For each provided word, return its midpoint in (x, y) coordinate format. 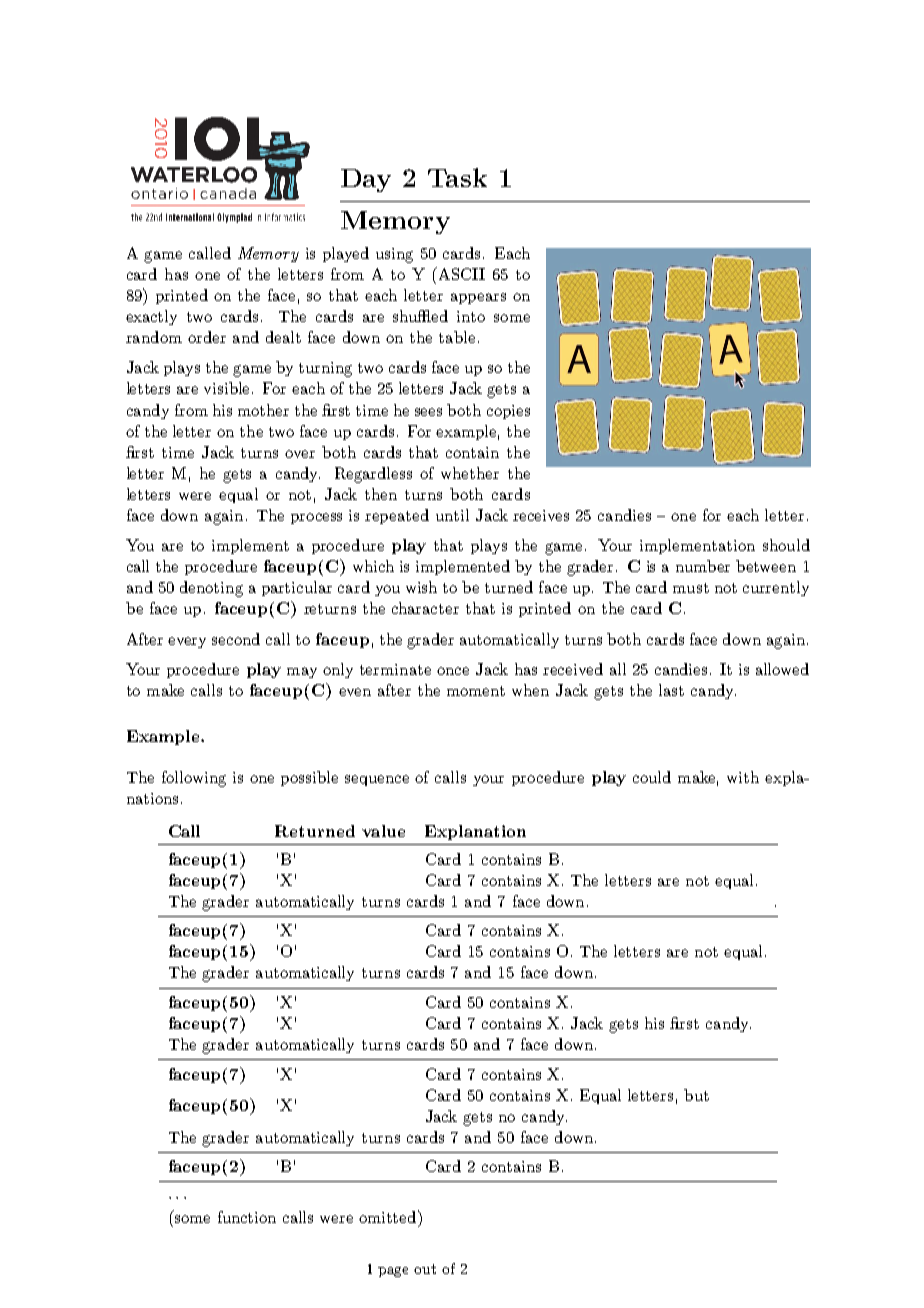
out (425, 1269)
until (452, 515)
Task (457, 177)
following (194, 779)
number (703, 566)
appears (478, 298)
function (247, 1217)
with (743, 777)
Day (366, 180)
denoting (211, 589)
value (383, 831)
